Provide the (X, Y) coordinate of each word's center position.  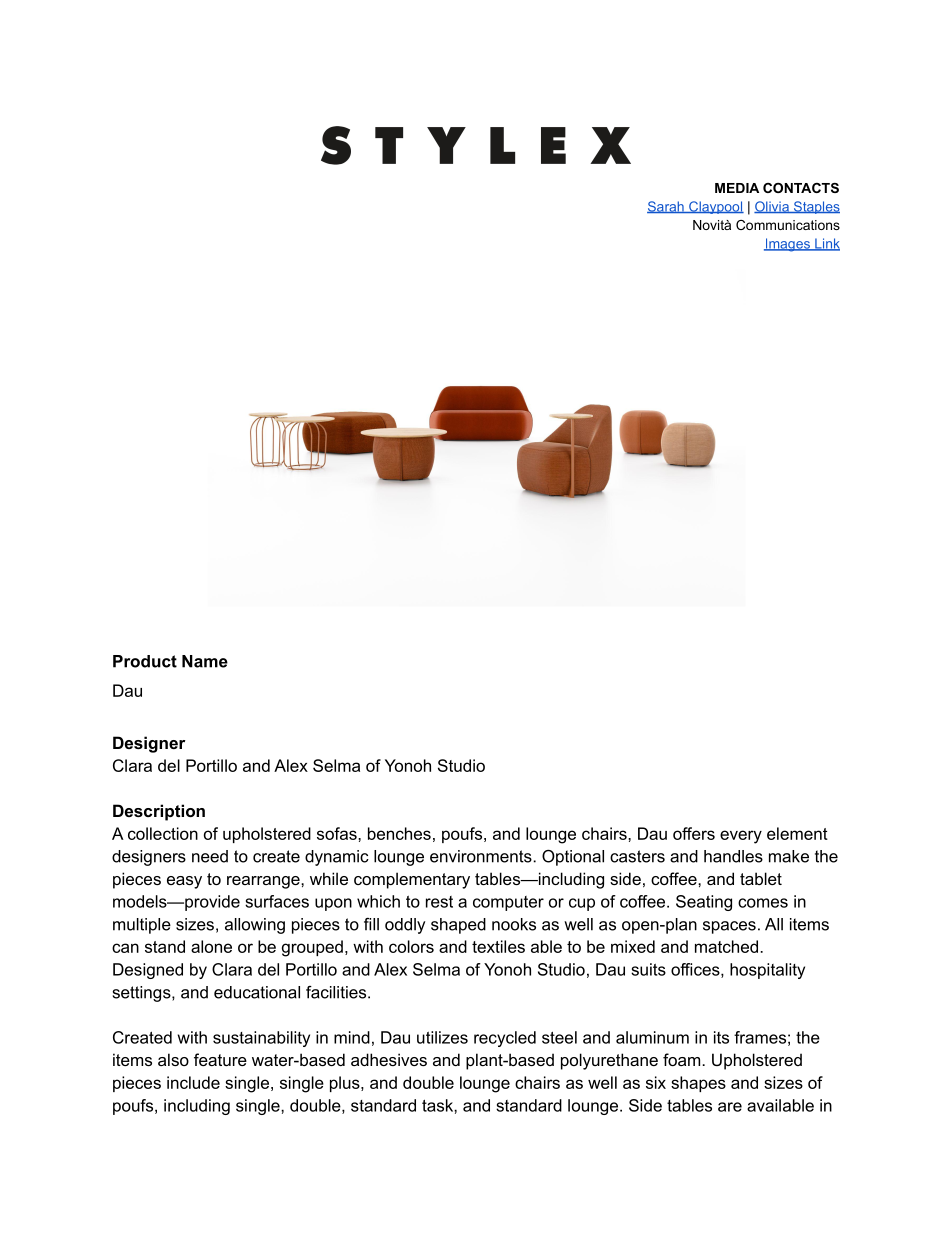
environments (482, 856)
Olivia (772, 207)
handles (733, 856)
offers (694, 833)
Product (145, 661)
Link (826, 244)
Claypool (715, 207)
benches (399, 833)
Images (788, 245)
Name (205, 661)
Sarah (666, 207)
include (193, 1082)
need (210, 856)
